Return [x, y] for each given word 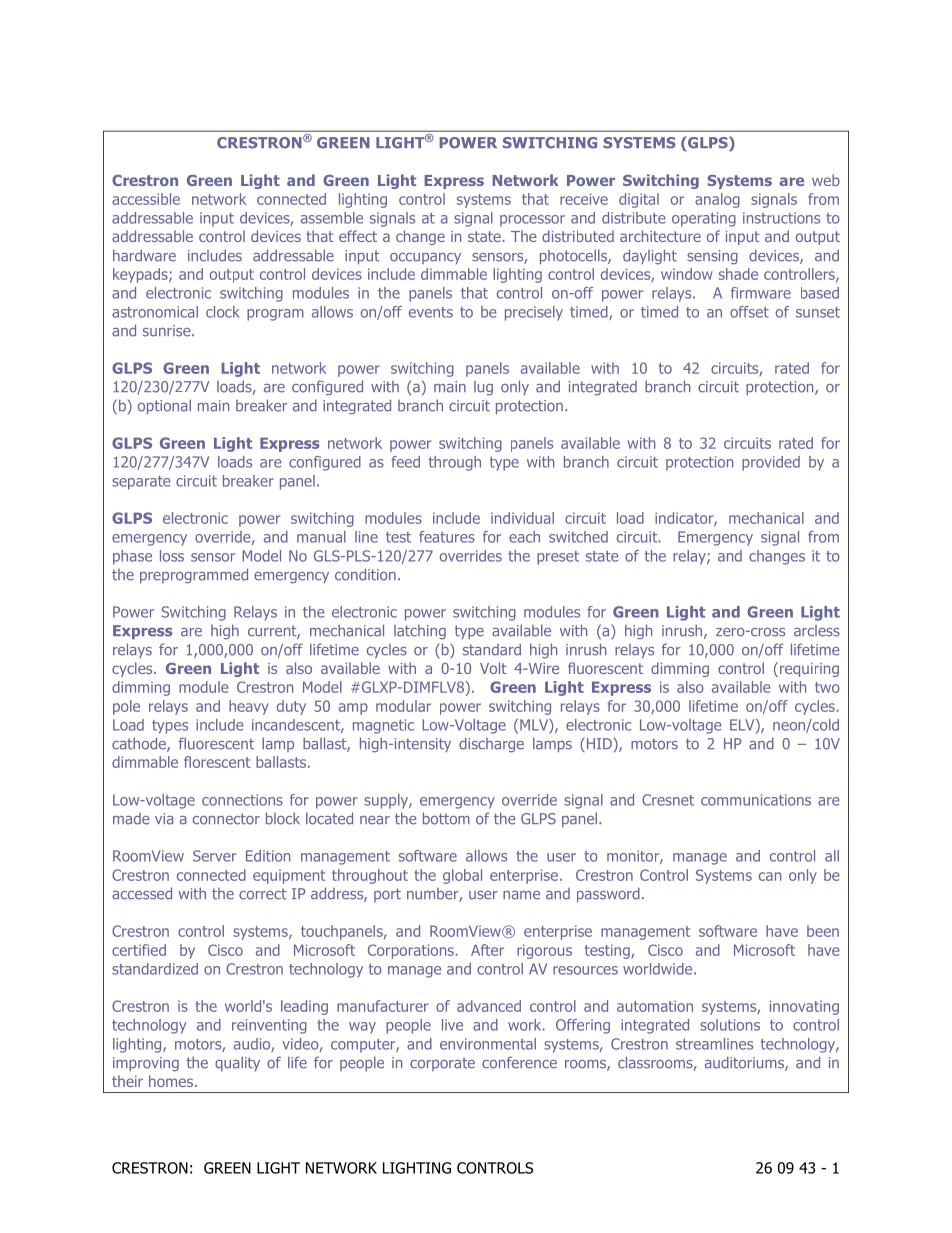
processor [532, 221]
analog [717, 200]
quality [237, 1063]
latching [420, 632]
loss [172, 556]
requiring [808, 669]
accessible [146, 199]
